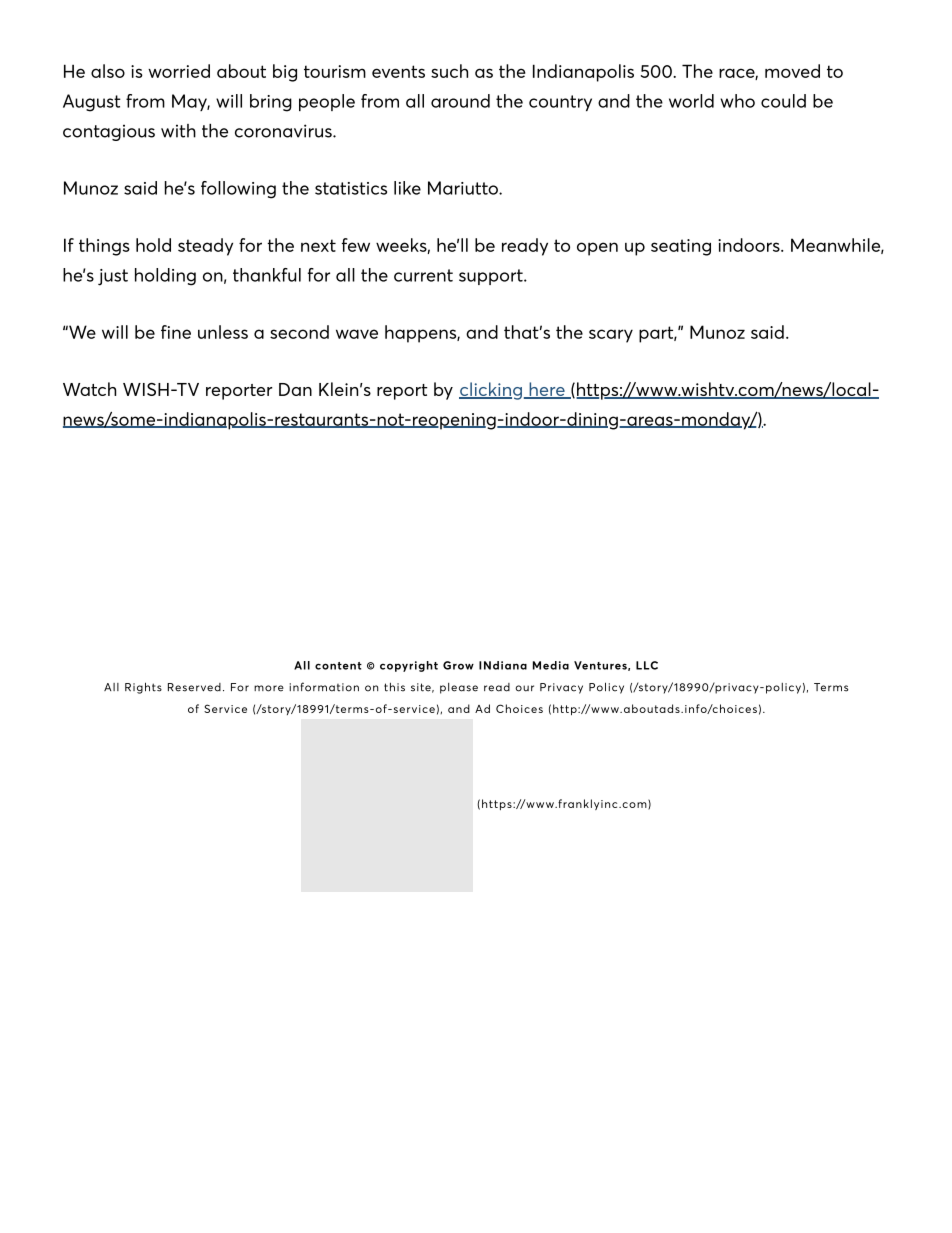 Image resolution: width=952 pixels, height=1233 pixels. I want to click on world, so click(691, 101).
